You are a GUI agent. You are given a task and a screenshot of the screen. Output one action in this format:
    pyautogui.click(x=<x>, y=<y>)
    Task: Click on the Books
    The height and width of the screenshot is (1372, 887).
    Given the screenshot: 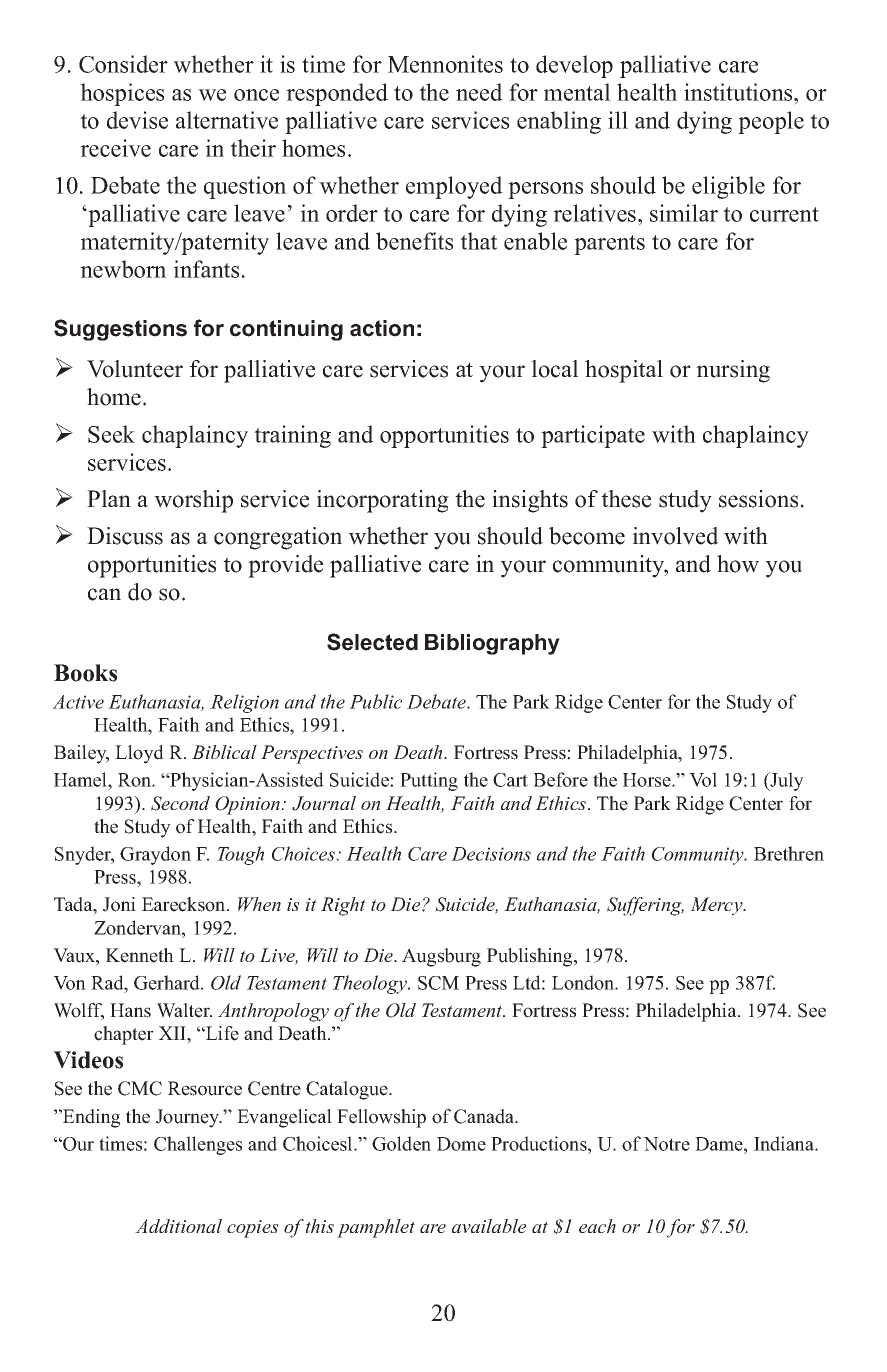 What is the action you would take?
    pyautogui.click(x=85, y=673)
